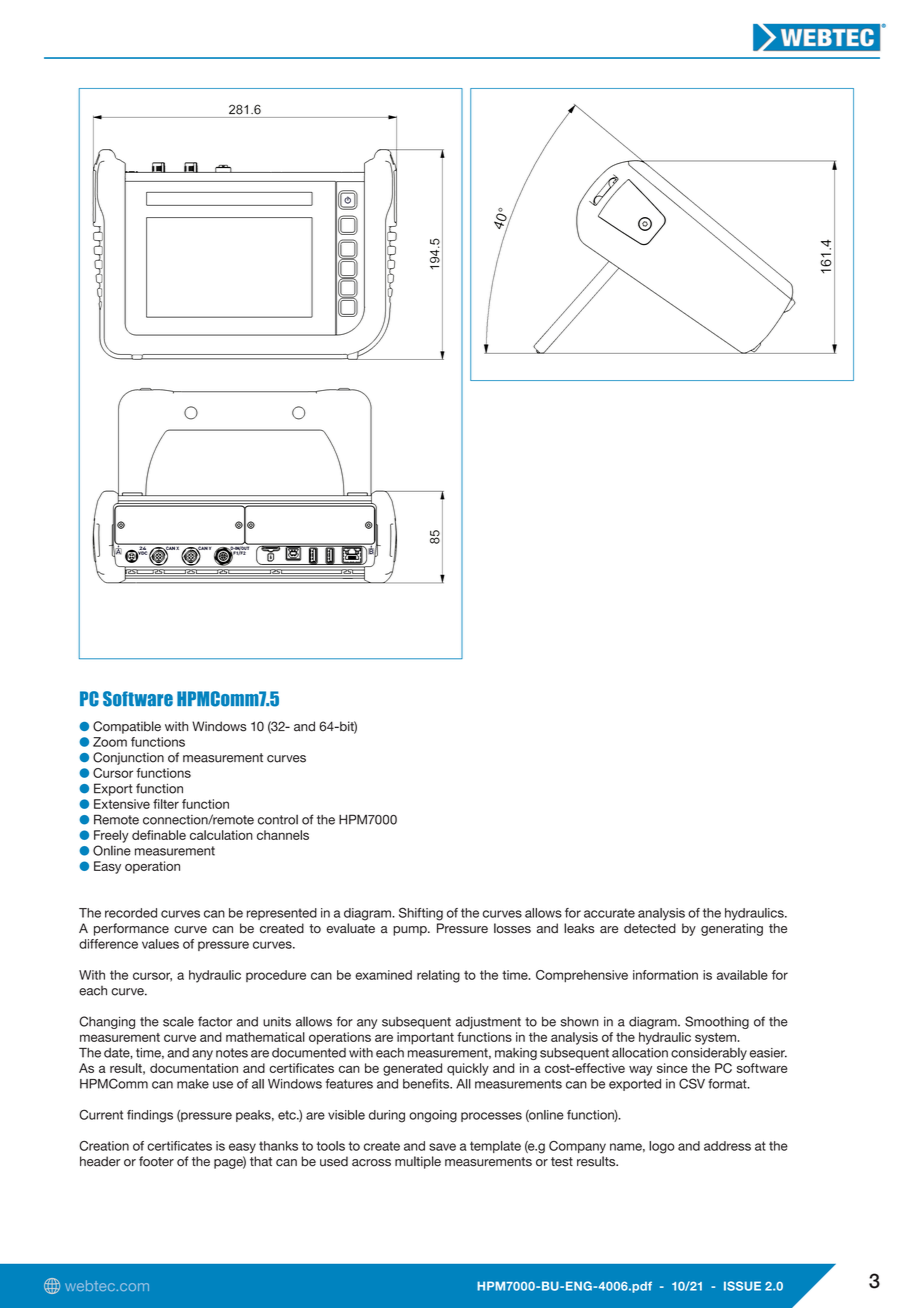 Image resolution: width=924 pixels, height=1308 pixels. I want to click on accurate, so click(609, 913).
